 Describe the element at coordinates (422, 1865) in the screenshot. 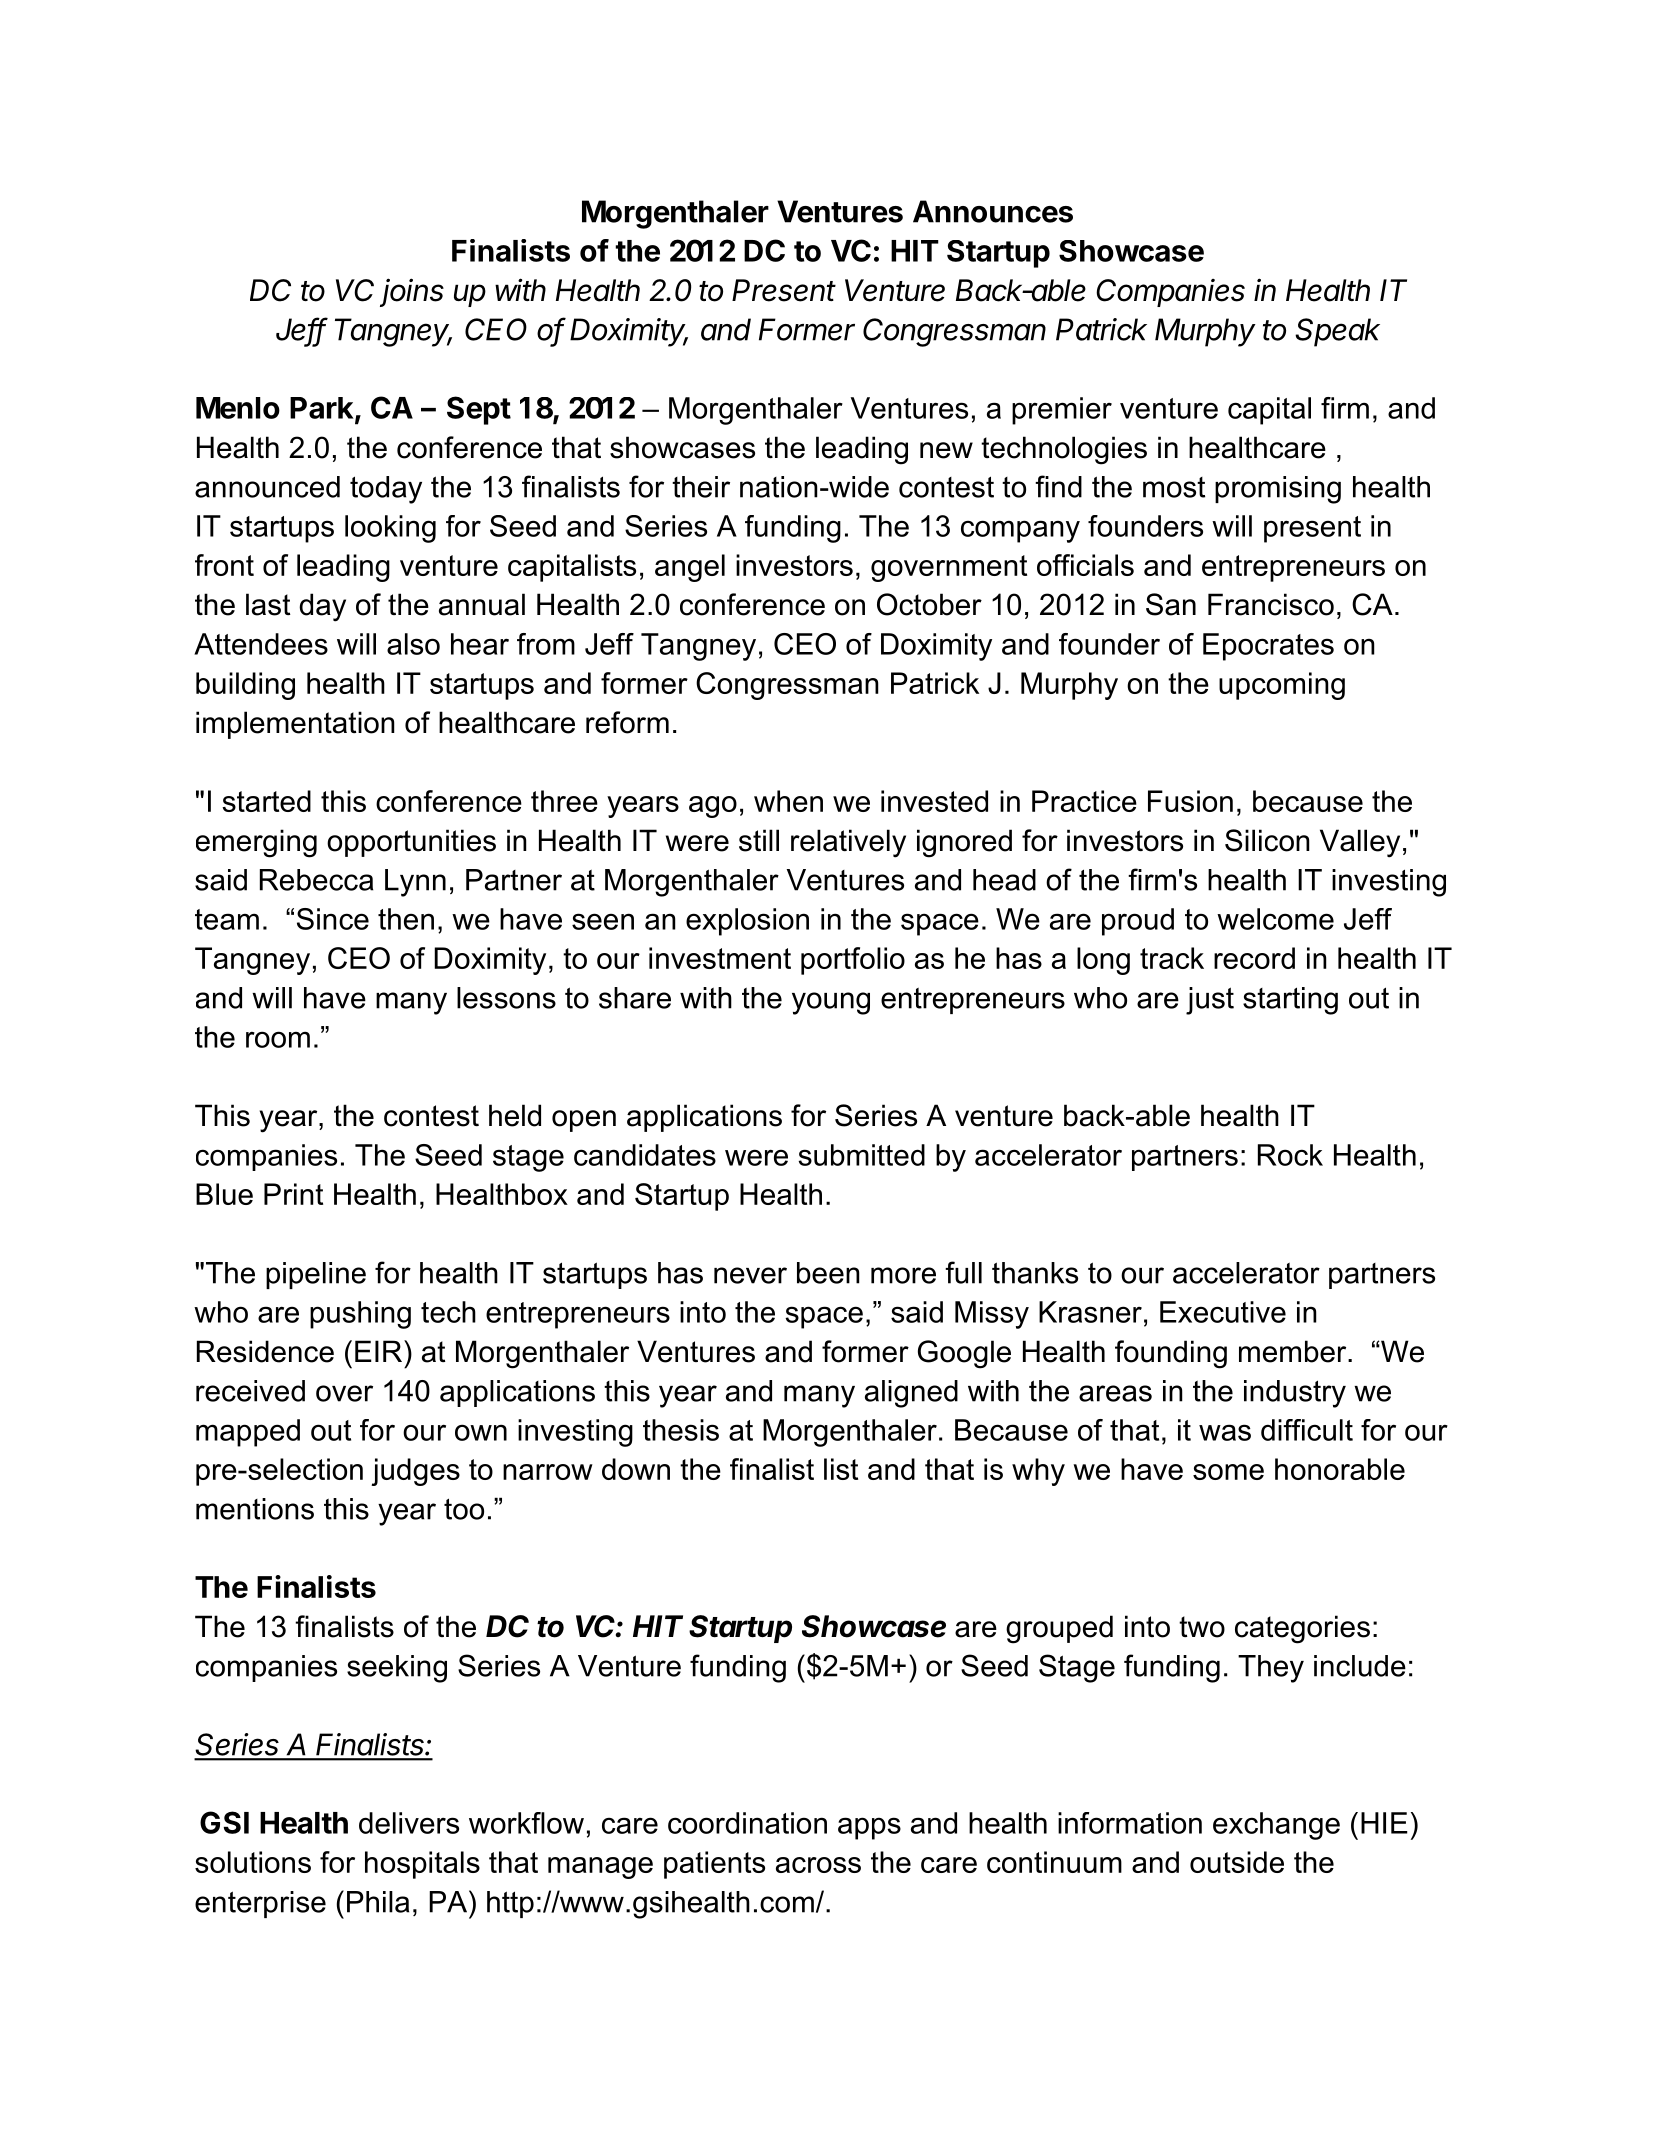

I see `hospitals` at that location.
